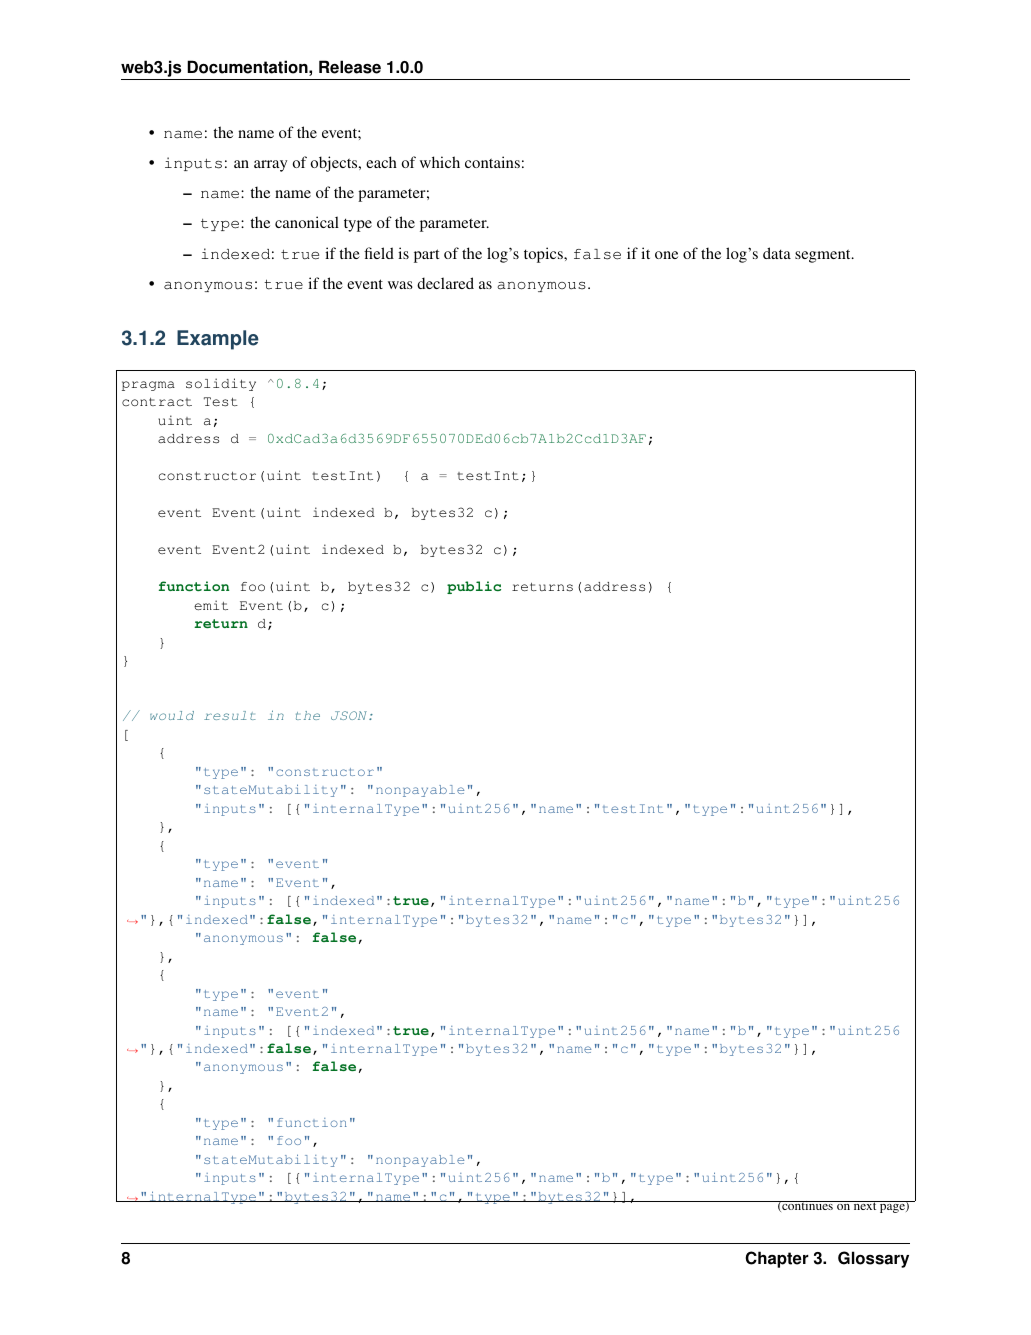  Describe the element at coordinates (230, 715) in the page. I see `result` at that location.
